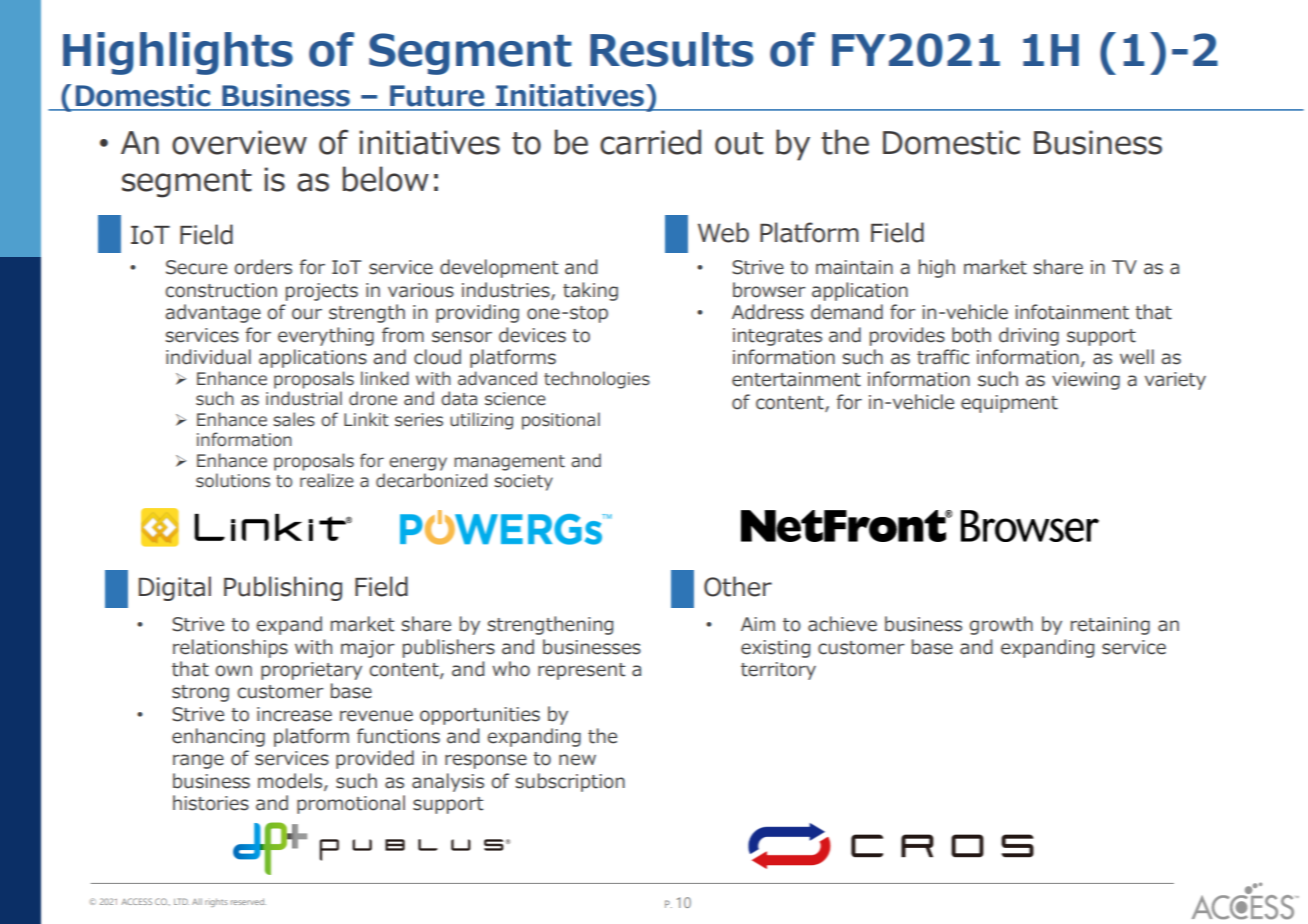 The height and width of the screenshot is (924, 1308). Describe the element at coordinates (581, 671) in the screenshot. I see `represent` at that location.
